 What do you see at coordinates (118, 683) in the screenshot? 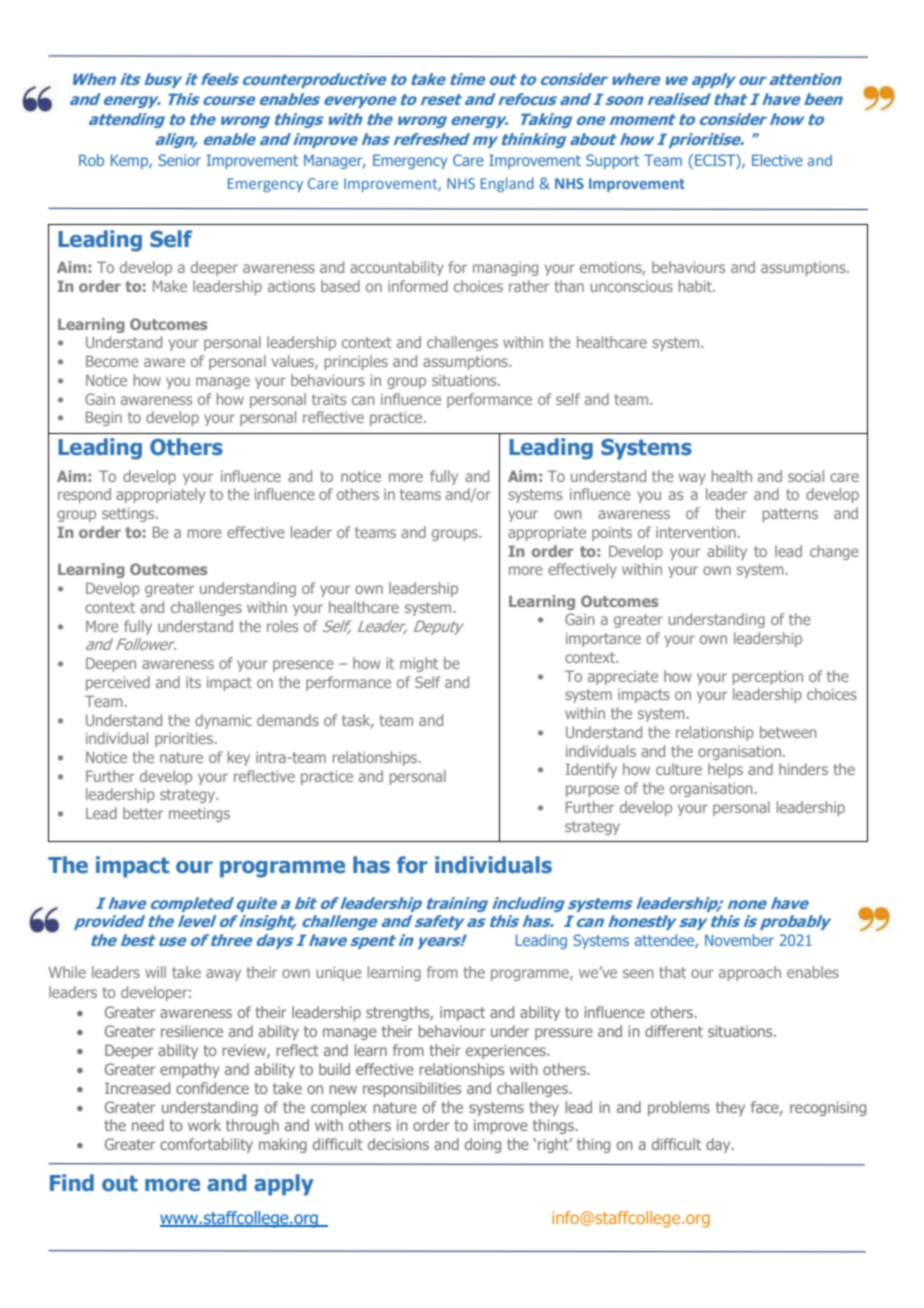
I see `perceived` at bounding box center [118, 683].
